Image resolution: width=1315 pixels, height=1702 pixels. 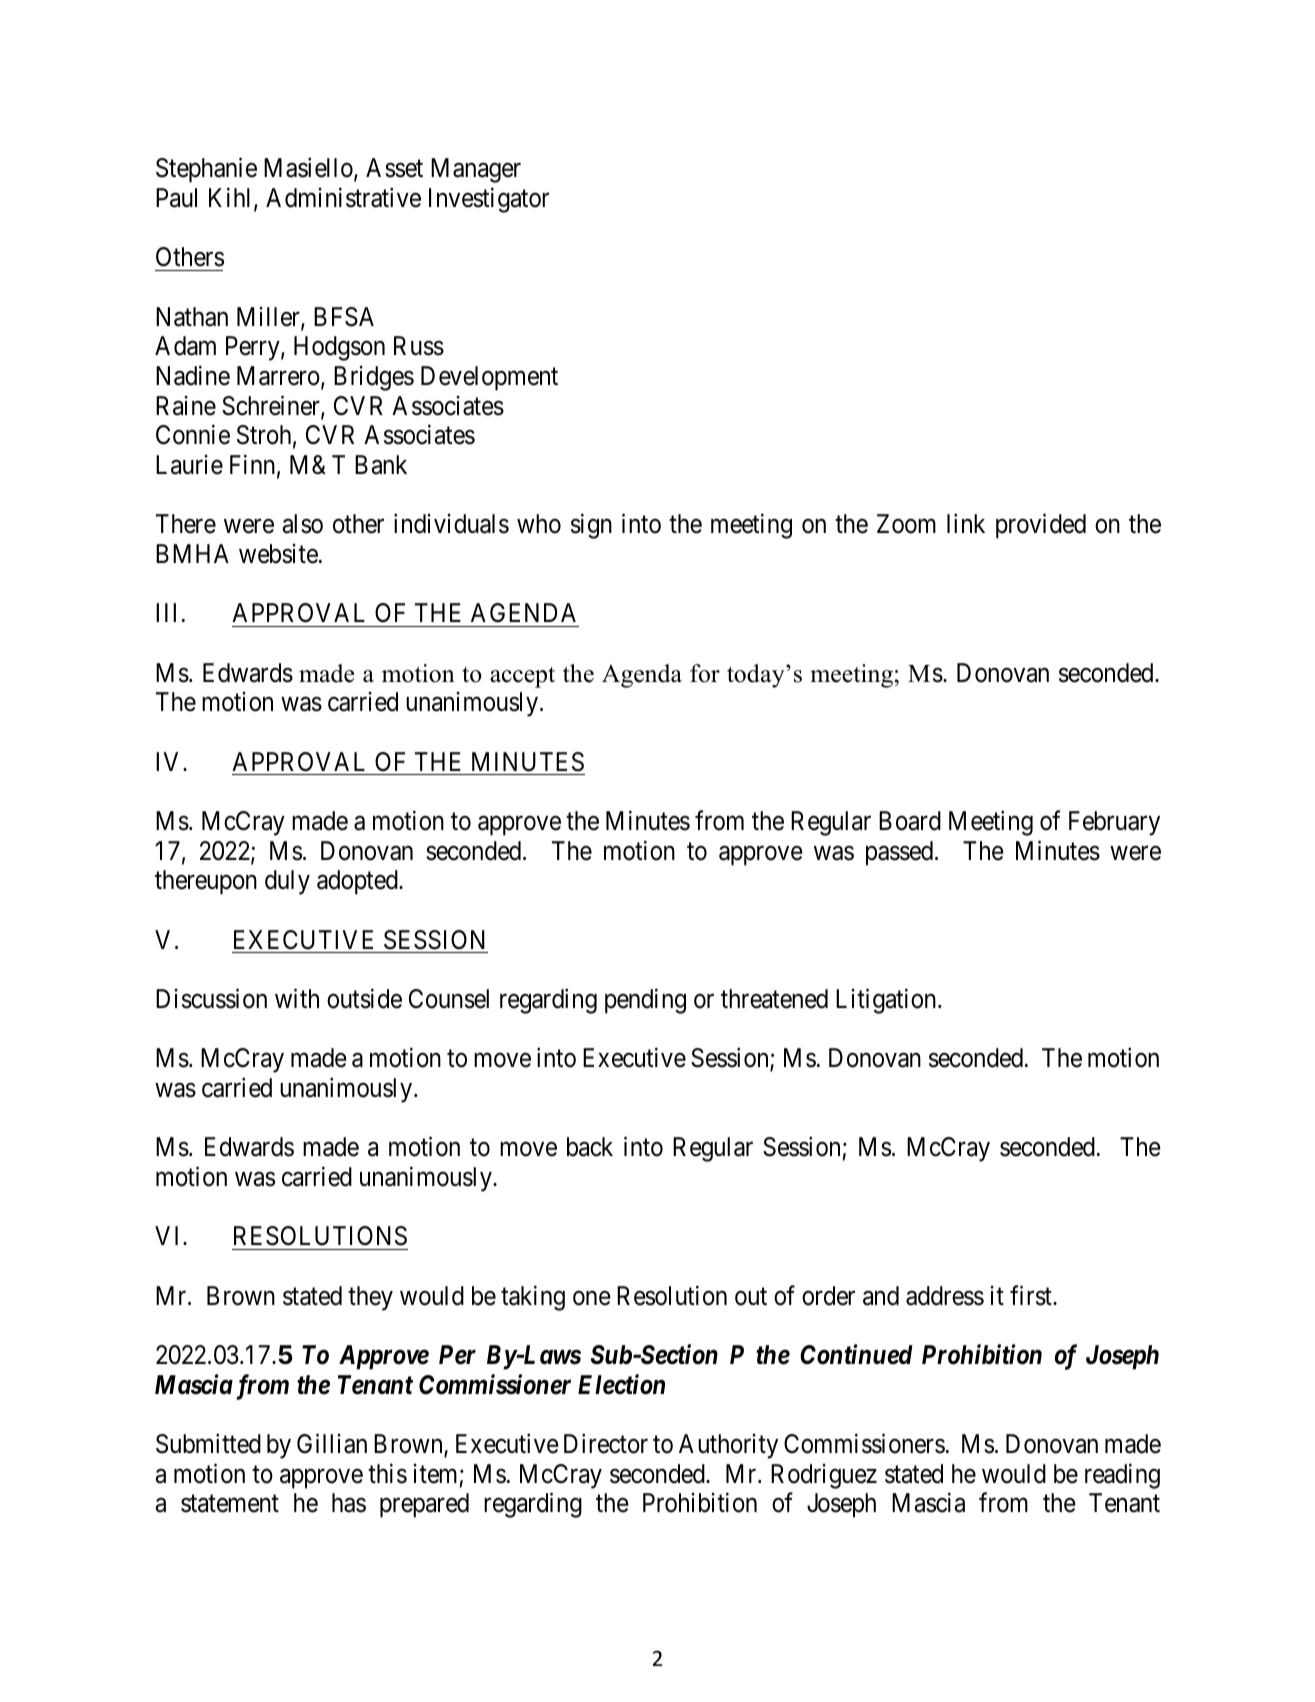 What do you see at coordinates (343, 198) in the screenshot?
I see `Administrative` at bounding box center [343, 198].
